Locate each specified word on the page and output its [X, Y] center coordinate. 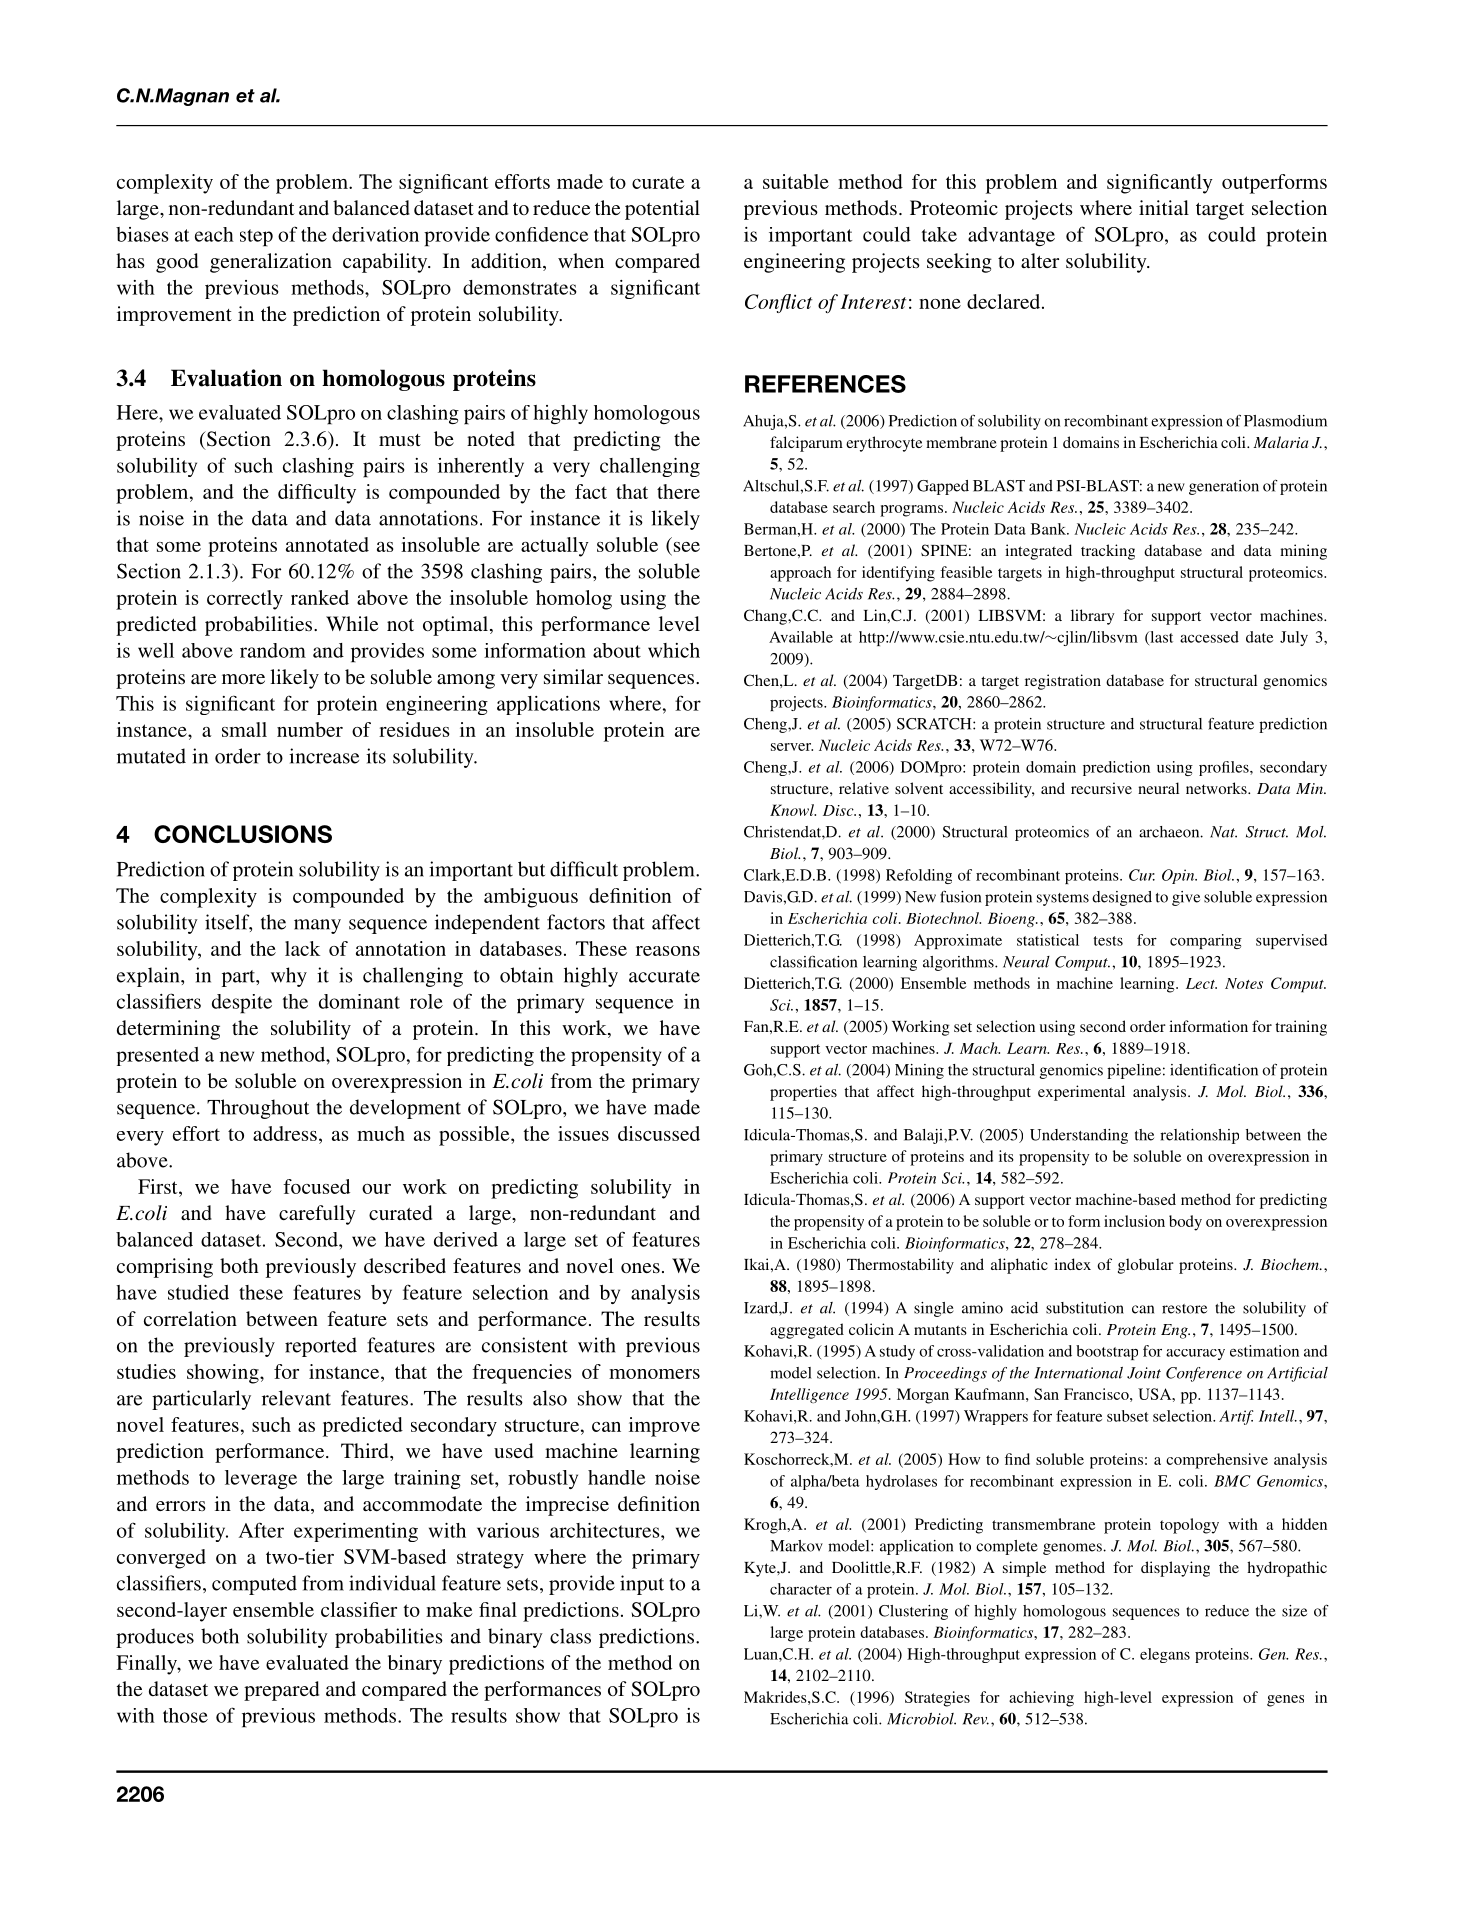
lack [302, 948]
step [256, 238]
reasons [668, 951]
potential [662, 210]
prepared [281, 1691]
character [801, 1589]
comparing [1206, 941]
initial [1164, 207]
